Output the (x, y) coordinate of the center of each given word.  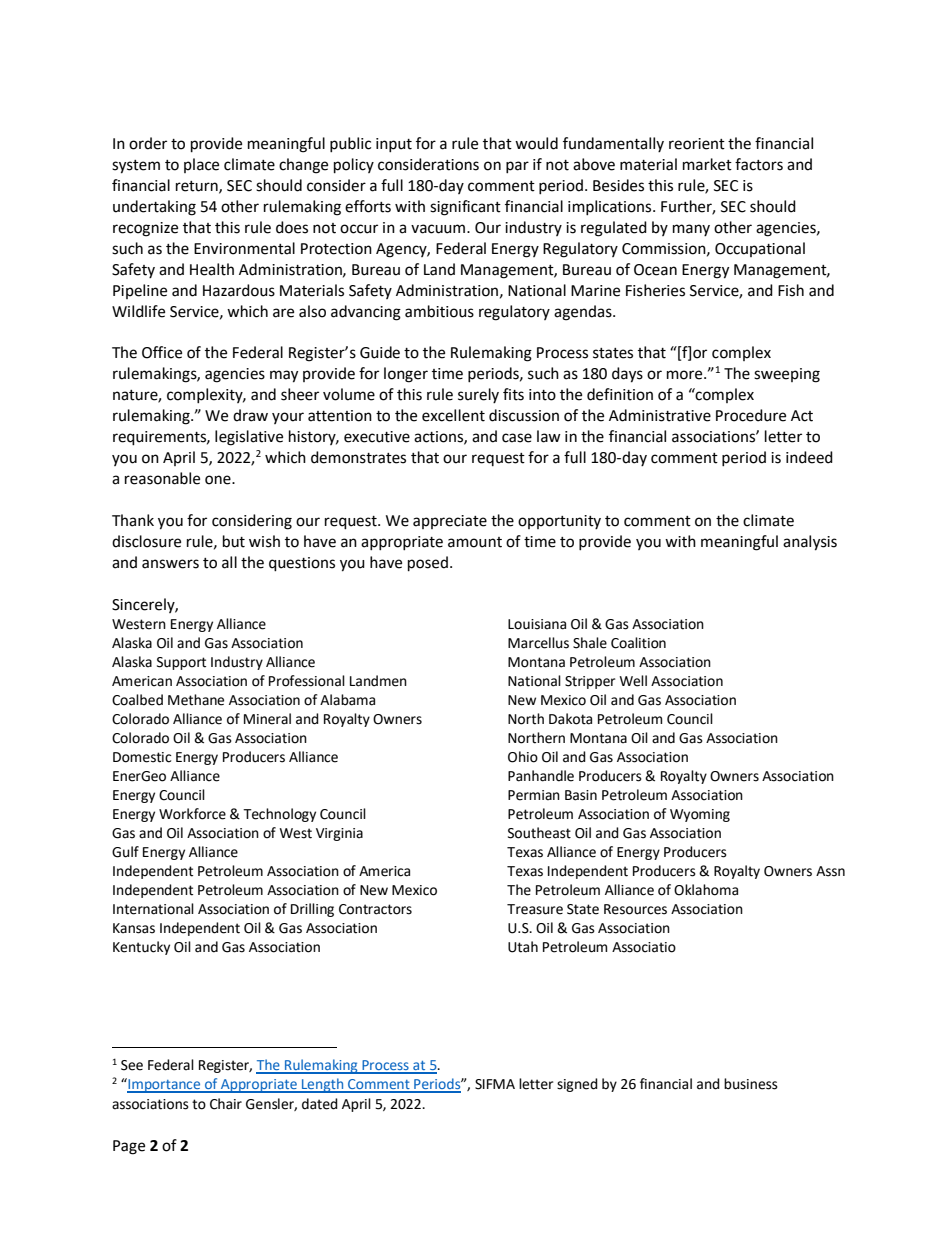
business (751, 1084)
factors (759, 164)
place (201, 165)
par (517, 167)
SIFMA (495, 1084)
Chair (226, 1104)
